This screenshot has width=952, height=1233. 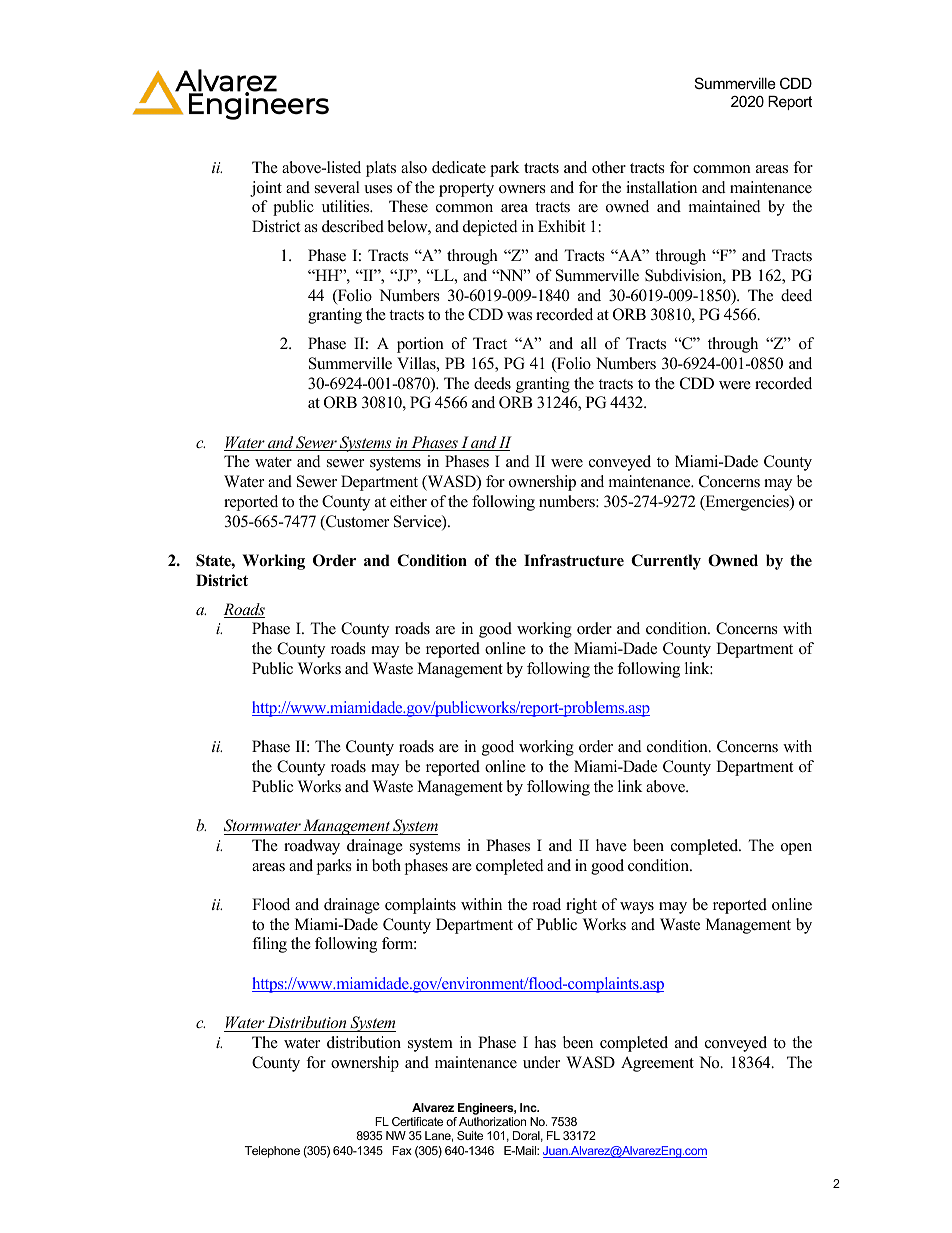 What do you see at coordinates (725, 206) in the screenshot?
I see `maintained` at bounding box center [725, 206].
